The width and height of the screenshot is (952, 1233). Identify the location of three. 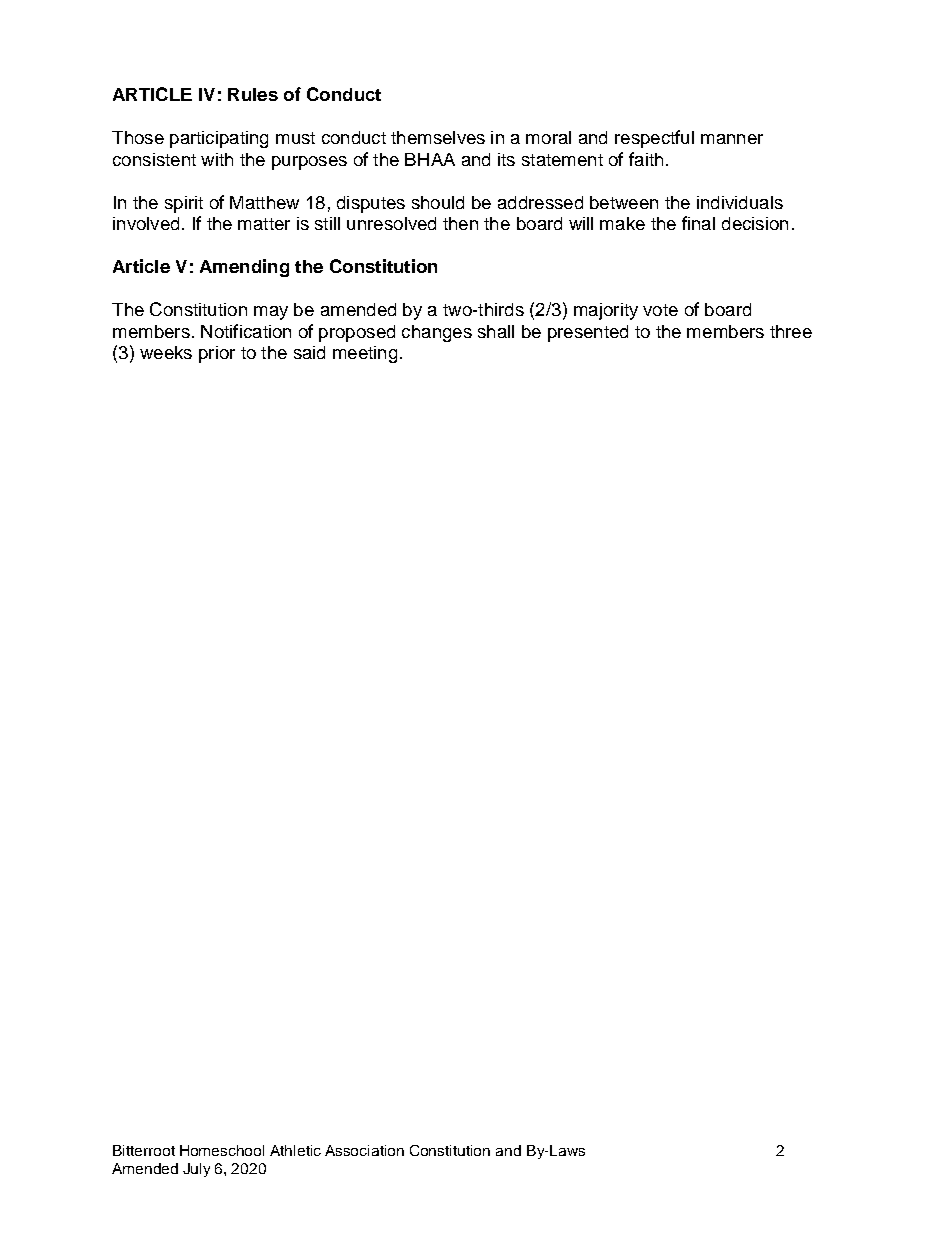
(791, 331).
